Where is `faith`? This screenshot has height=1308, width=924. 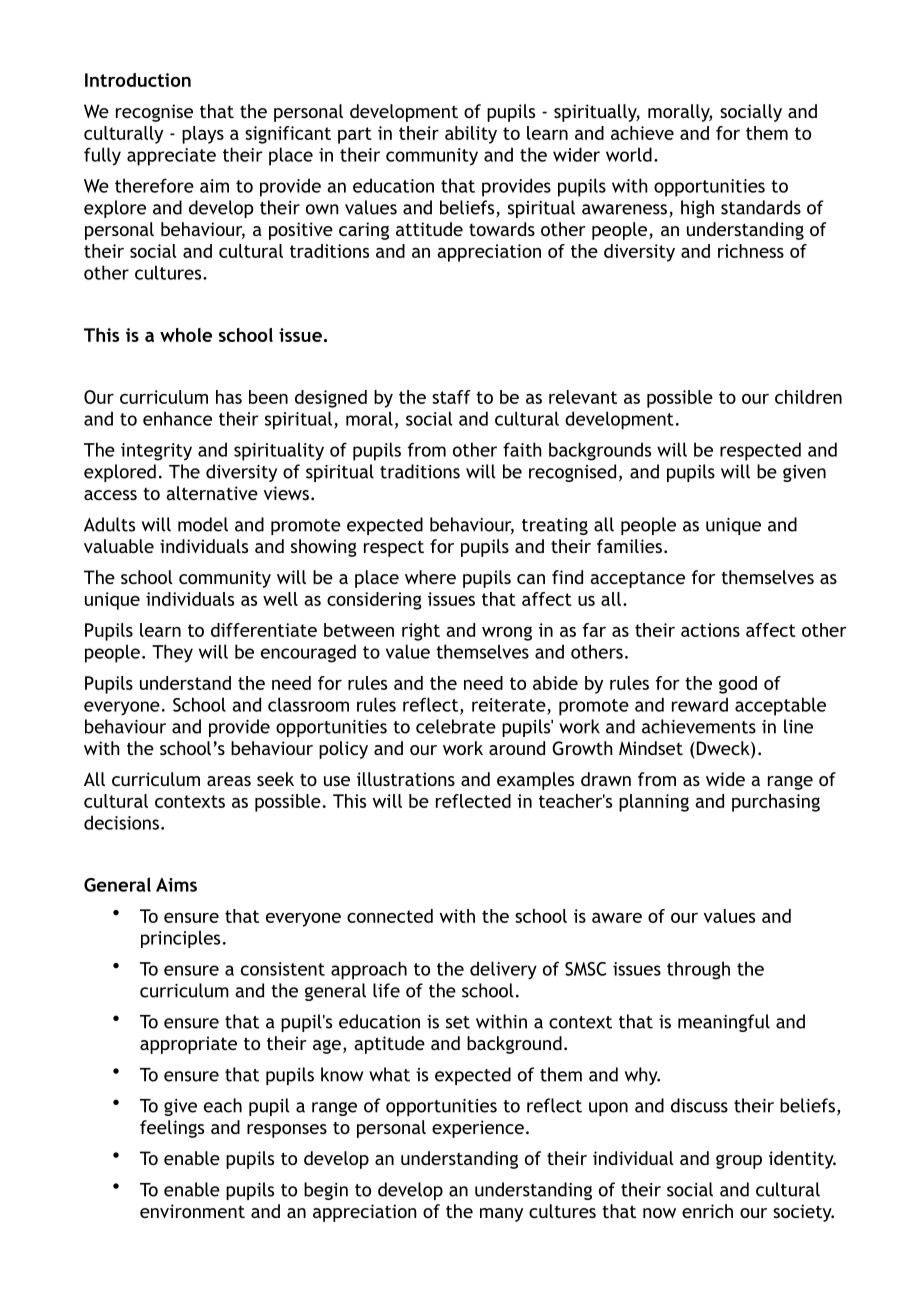 faith is located at coordinates (522, 449).
